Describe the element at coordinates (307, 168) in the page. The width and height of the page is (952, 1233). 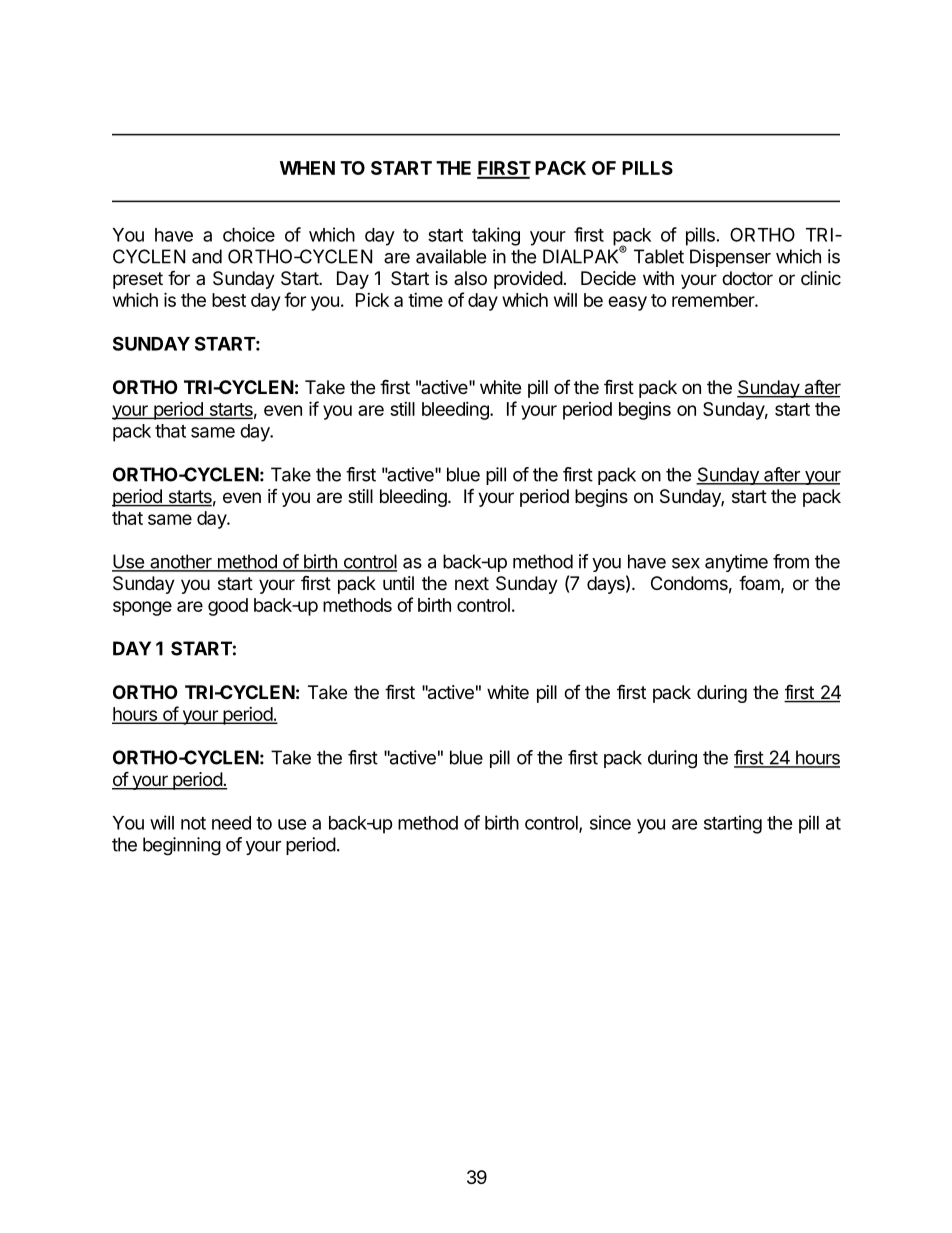
I see `WHEN` at that location.
